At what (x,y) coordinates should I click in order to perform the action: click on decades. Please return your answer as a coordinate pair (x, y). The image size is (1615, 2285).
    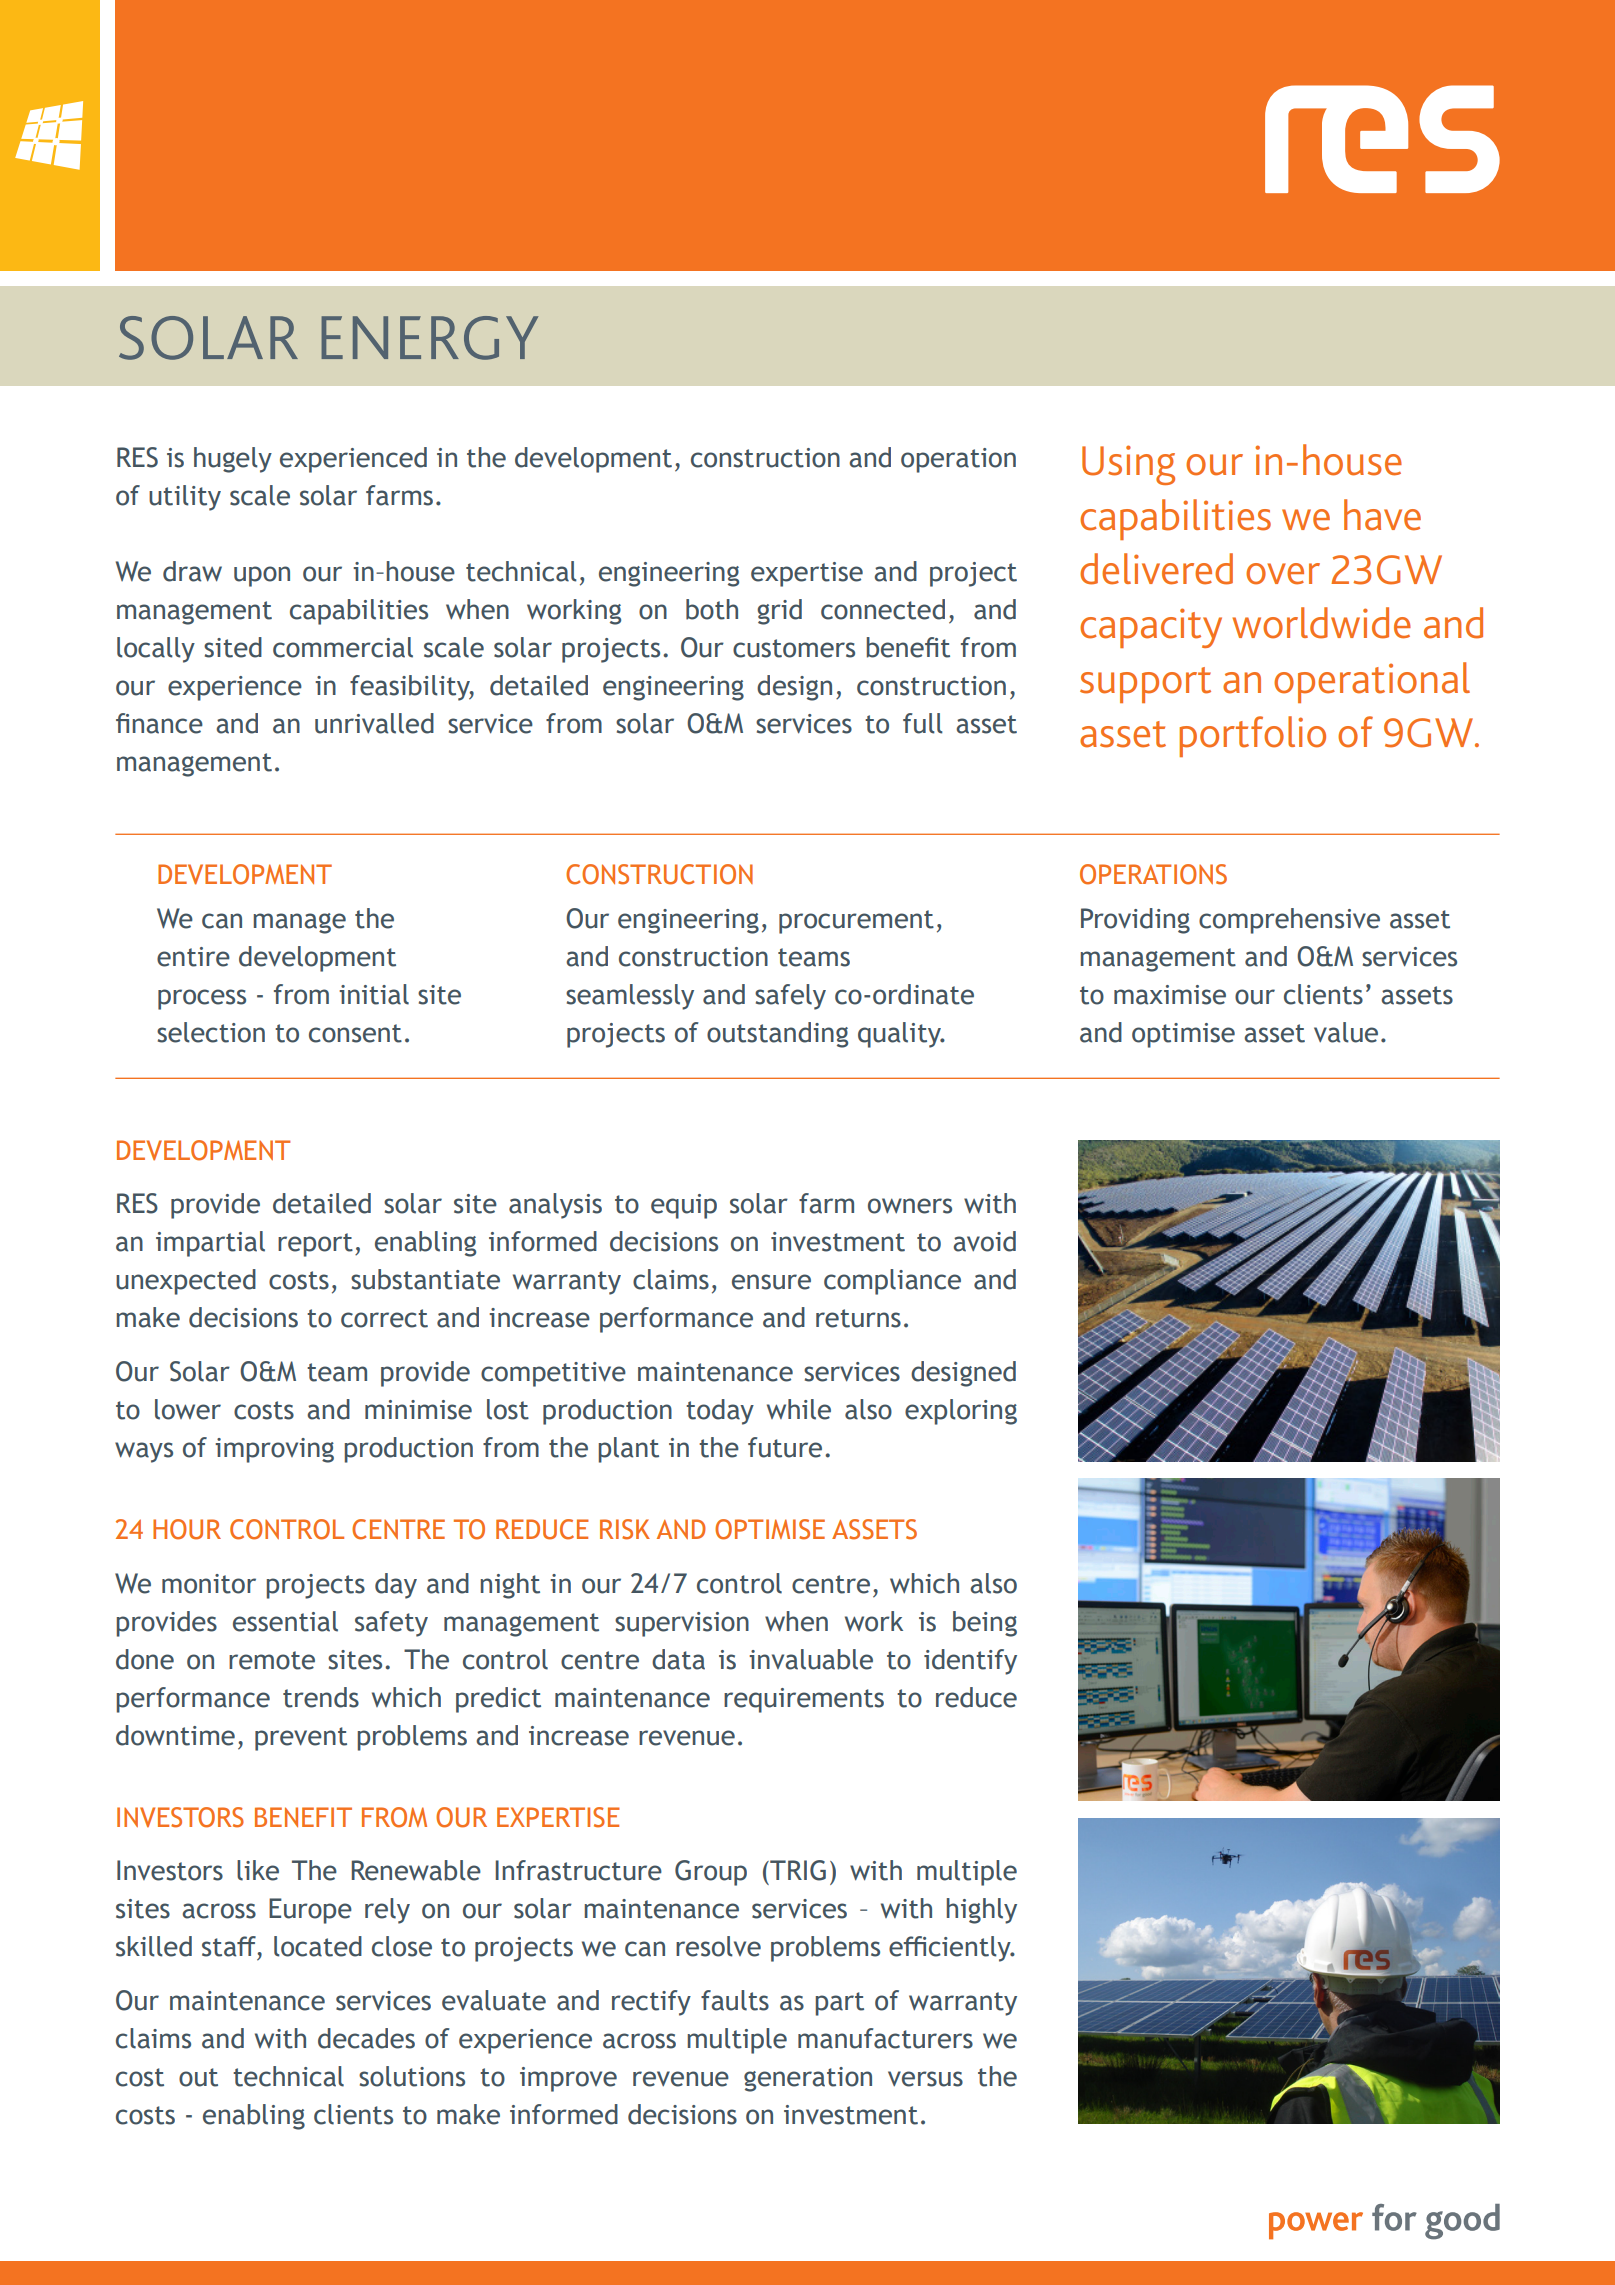
    Looking at the image, I should click on (366, 2038).
